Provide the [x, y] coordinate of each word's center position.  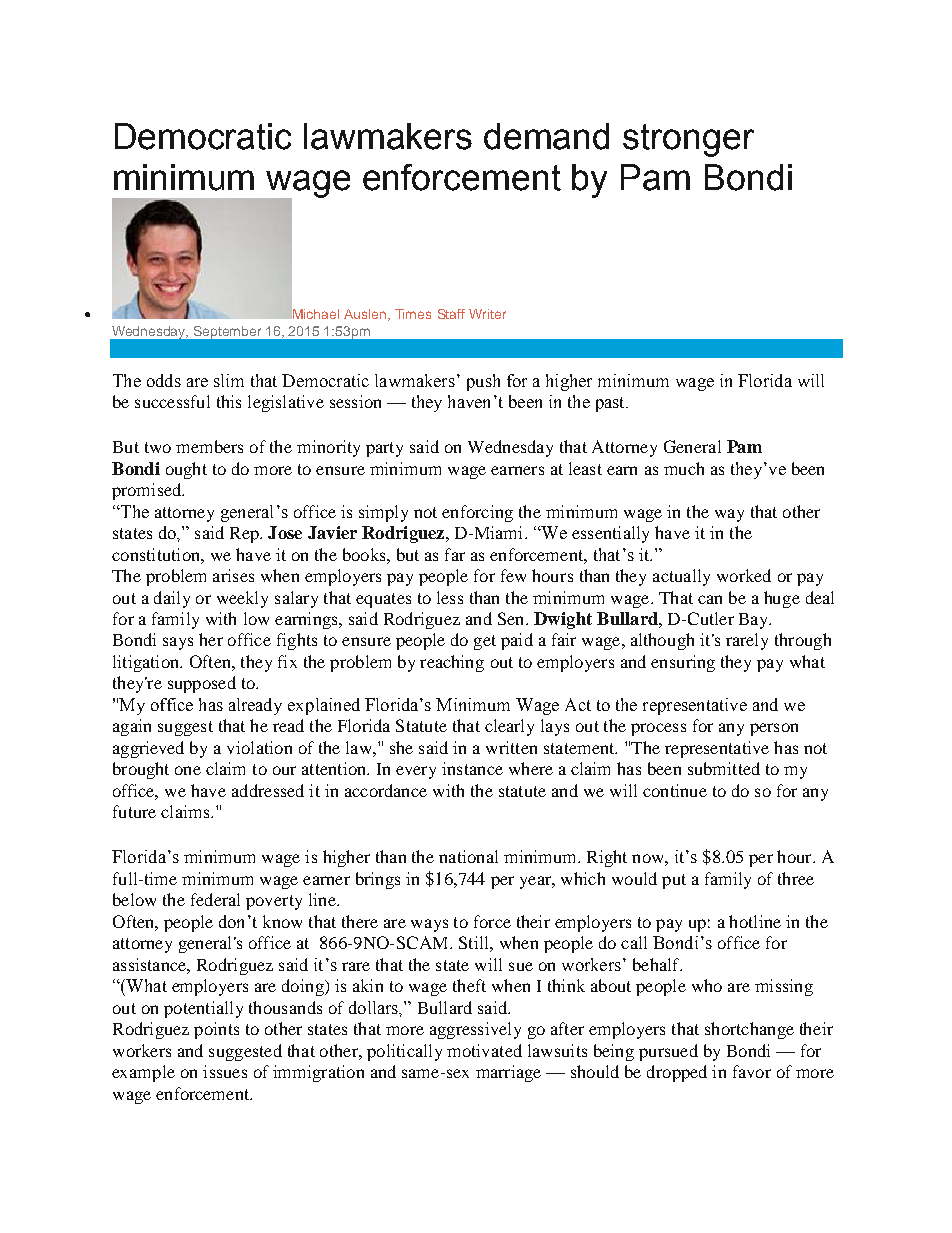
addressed [268, 790]
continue [675, 790]
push [483, 382]
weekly [242, 599]
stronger [688, 140]
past [611, 404]
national [468, 856]
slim [229, 380]
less [450, 597]
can [710, 599]
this [229, 401]
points [216, 1030]
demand [546, 136]
